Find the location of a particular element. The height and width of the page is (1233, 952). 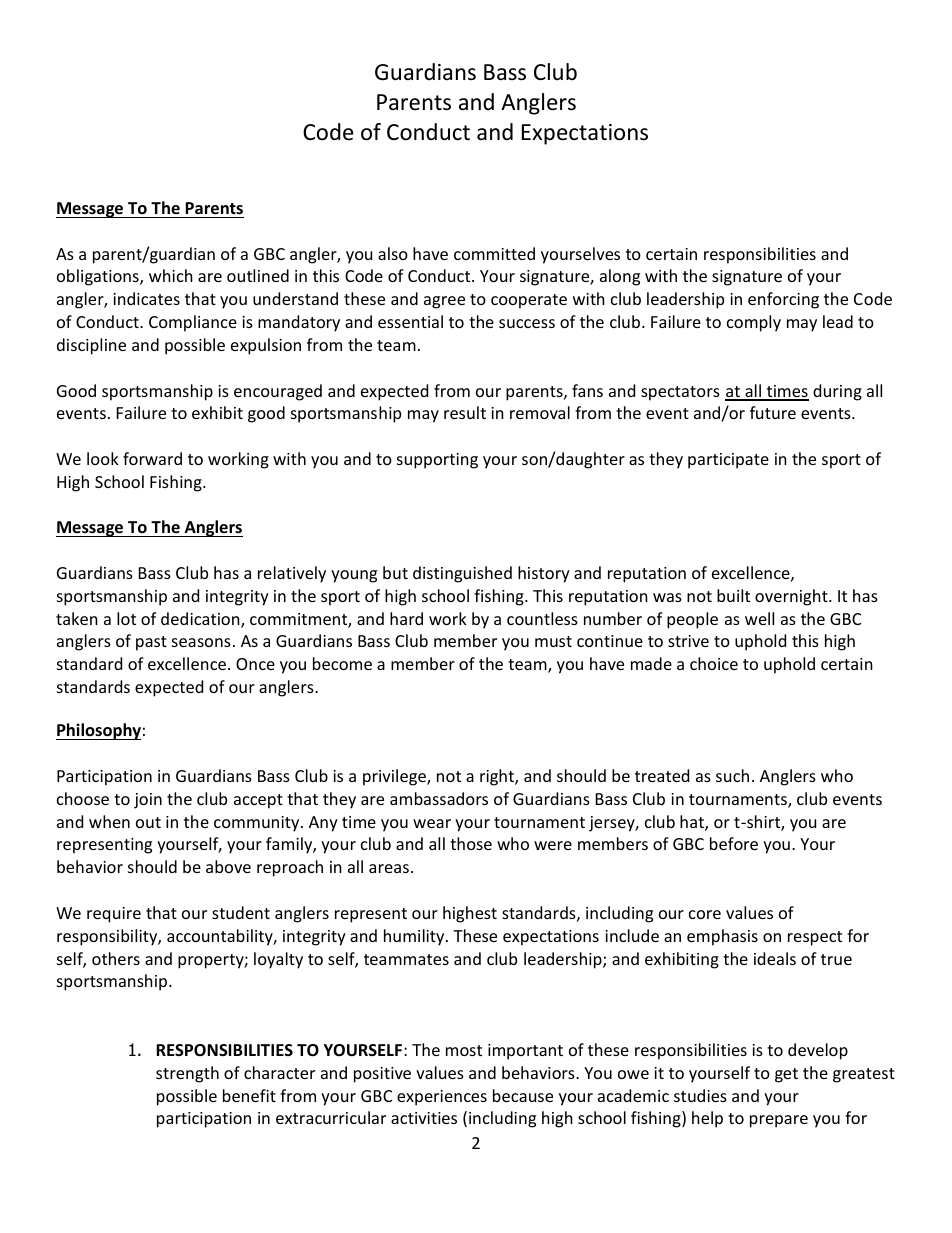

join is located at coordinates (148, 801).
